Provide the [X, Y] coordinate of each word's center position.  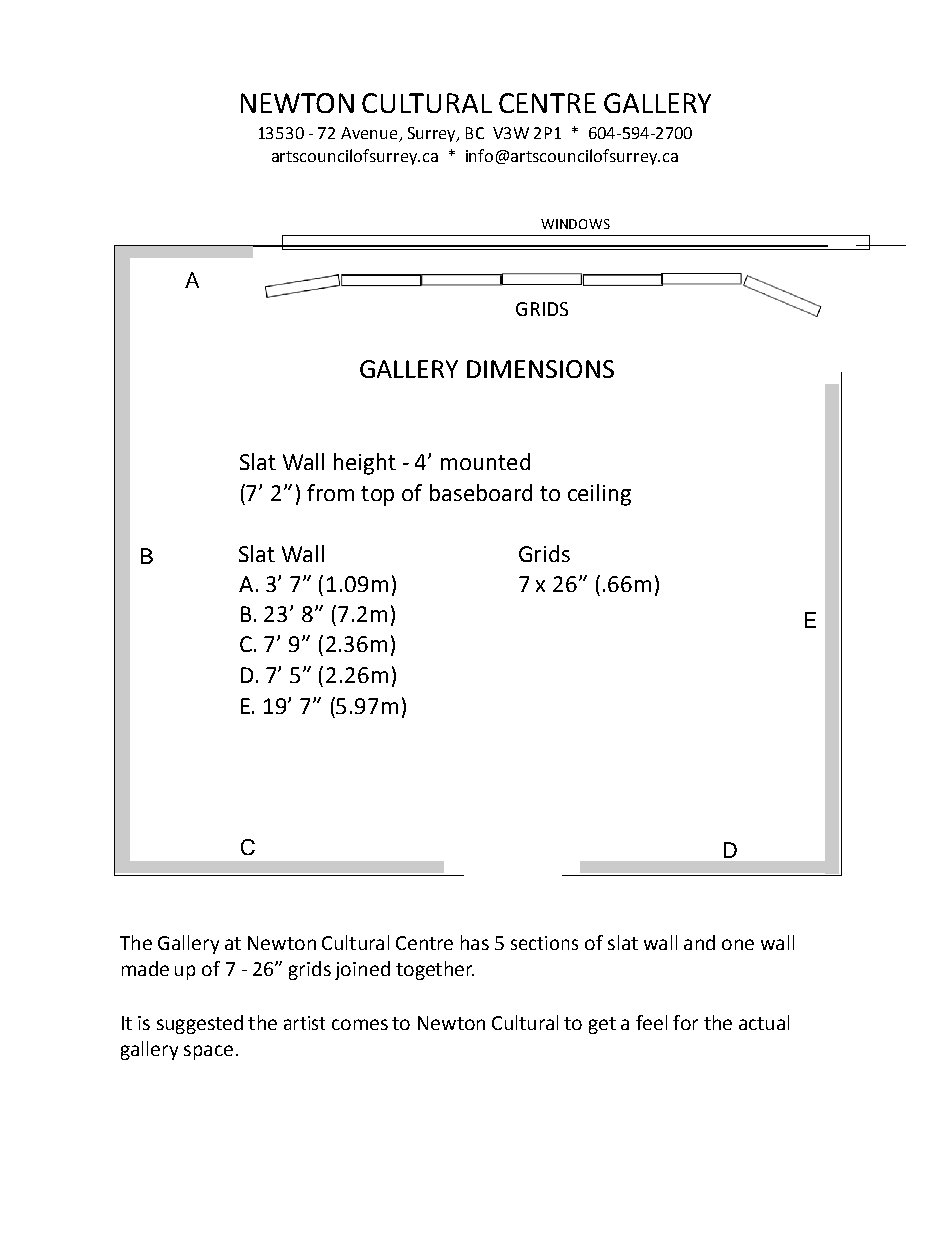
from [330, 492]
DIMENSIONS [540, 369]
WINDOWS [575, 224]
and [699, 942]
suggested [200, 1024]
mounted [485, 461]
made [145, 968]
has [475, 942]
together [435, 970]
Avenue [370, 134]
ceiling [599, 495]
